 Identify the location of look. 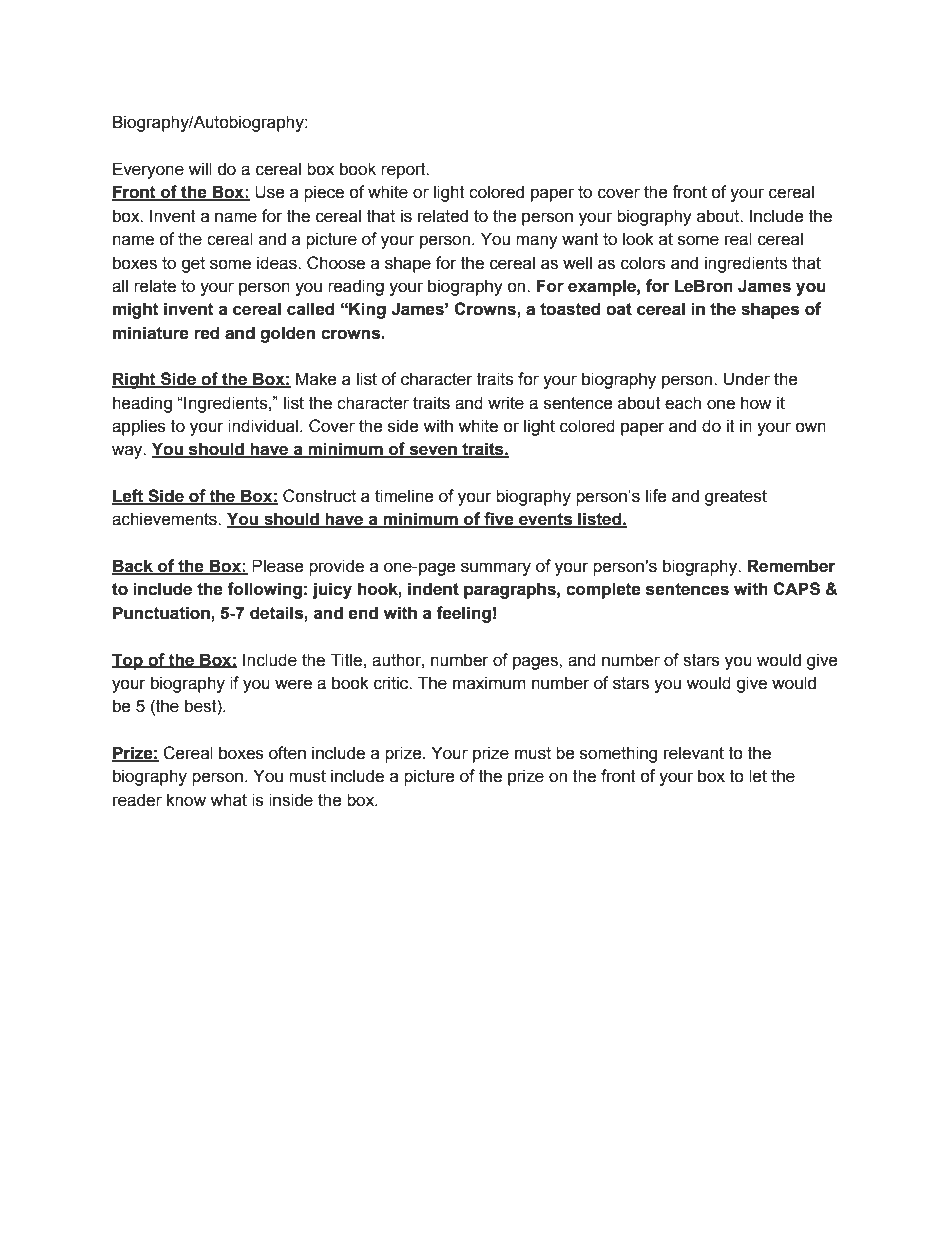
(638, 239).
